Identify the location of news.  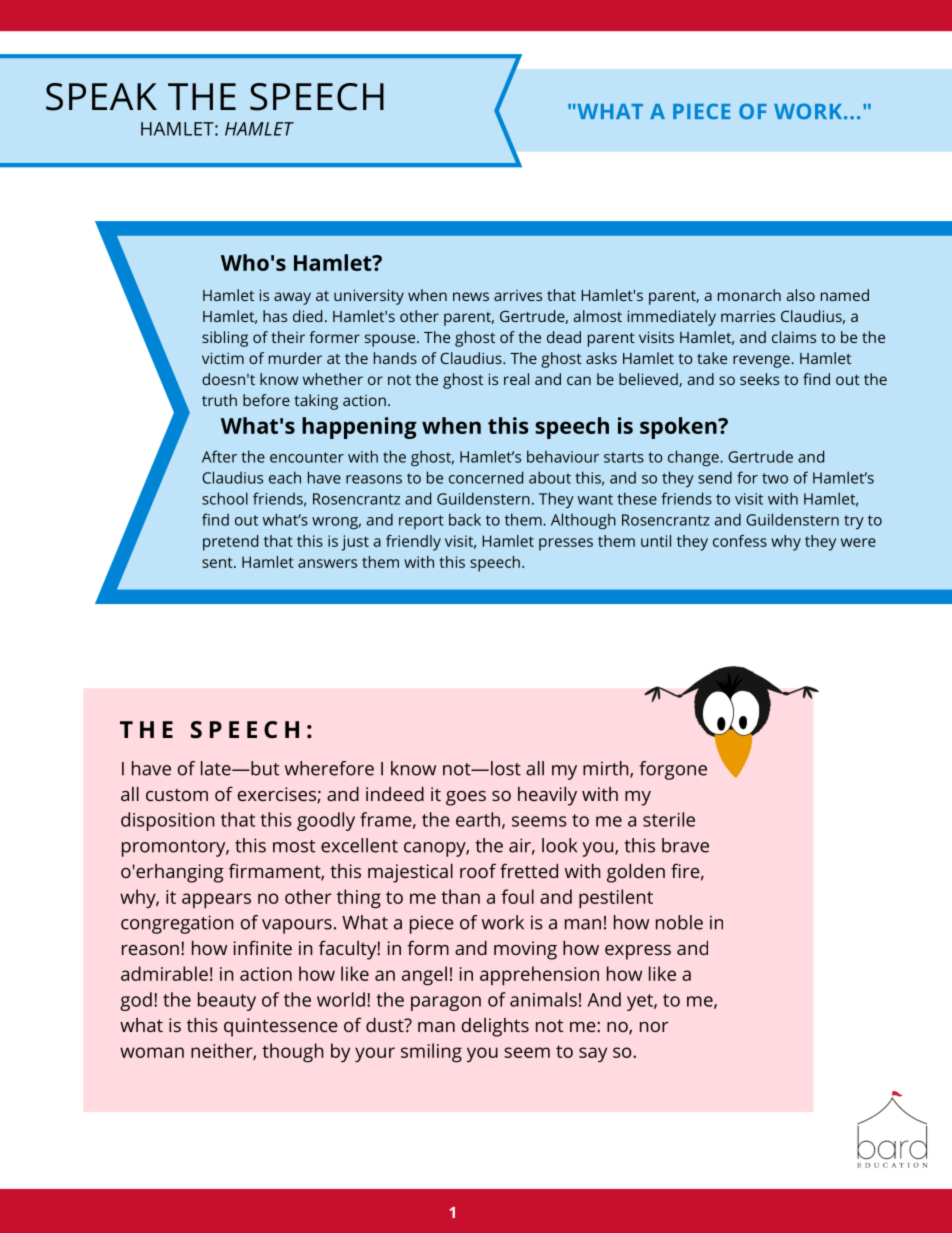
(471, 296).
